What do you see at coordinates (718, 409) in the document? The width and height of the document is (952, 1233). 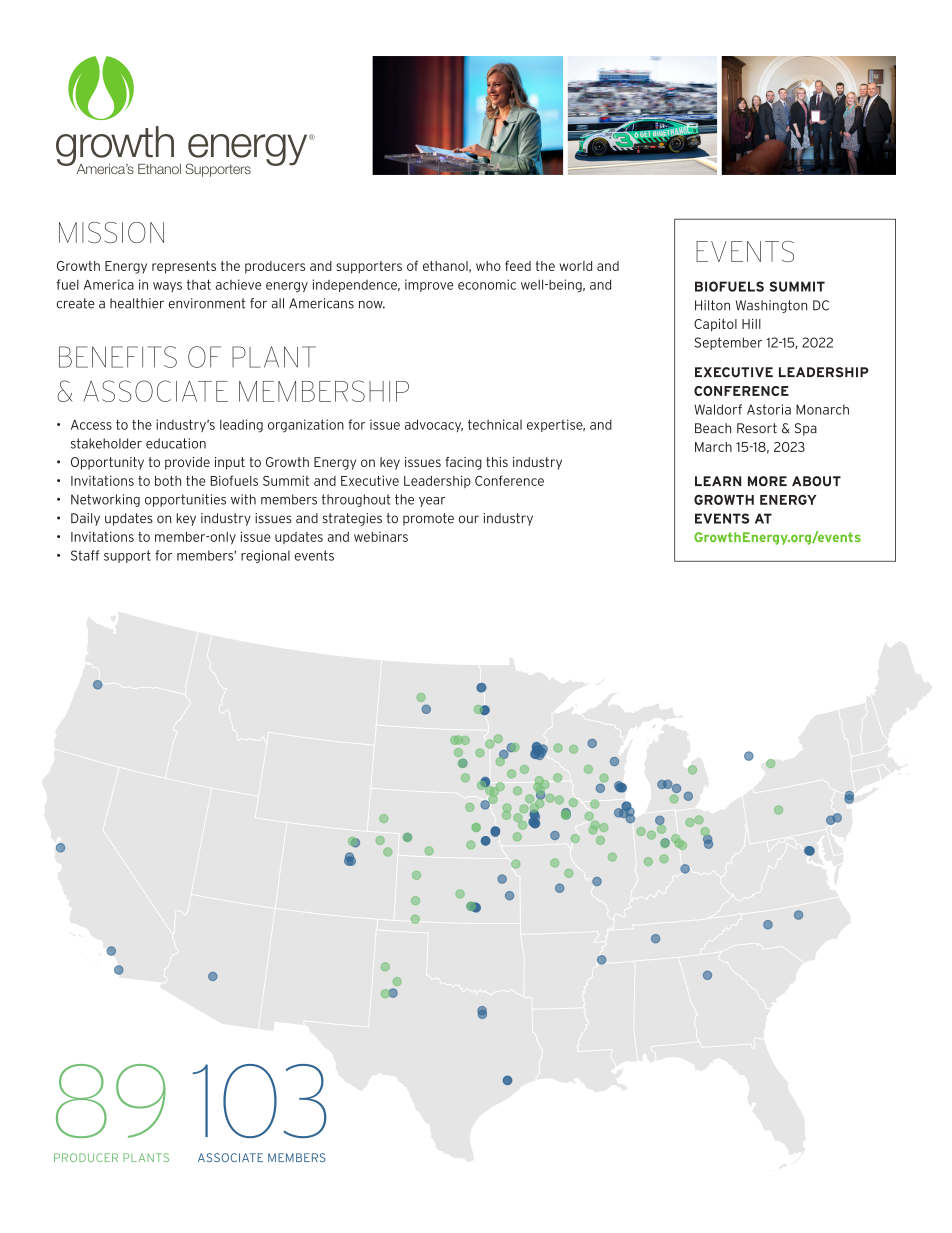 I see `Waldorf` at bounding box center [718, 409].
